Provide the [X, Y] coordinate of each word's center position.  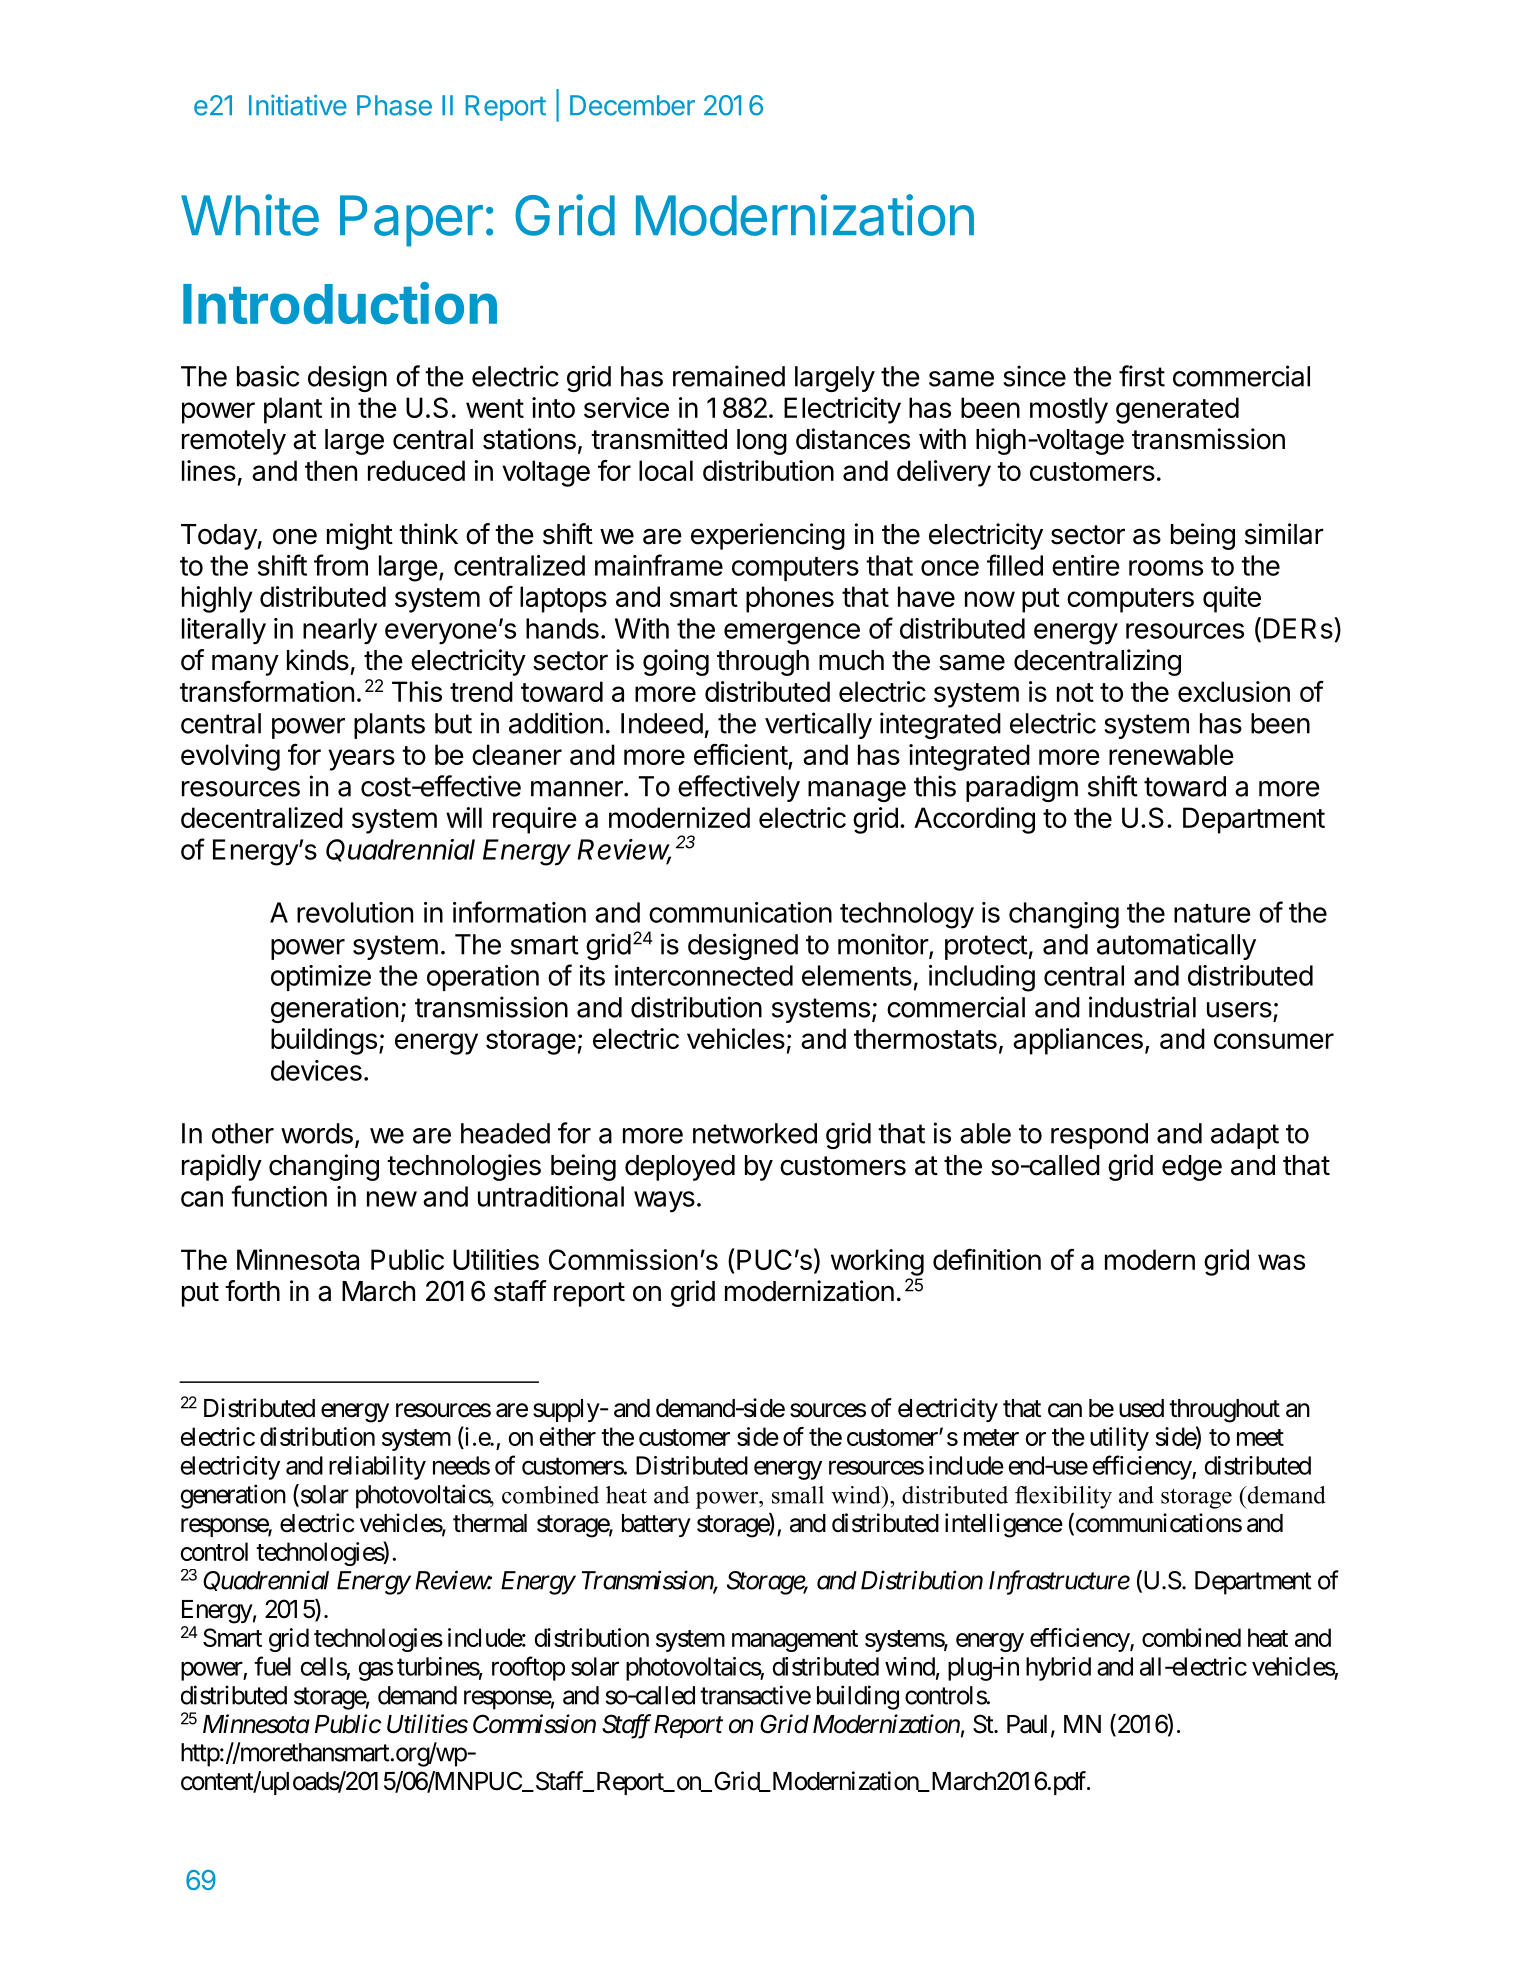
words [317, 1133]
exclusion [1234, 691]
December [632, 105]
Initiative [298, 105]
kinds [318, 660]
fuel [272, 1666]
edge [1192, 1168]
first [1142, 376]
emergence [792, 634]
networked [755, 1133]
